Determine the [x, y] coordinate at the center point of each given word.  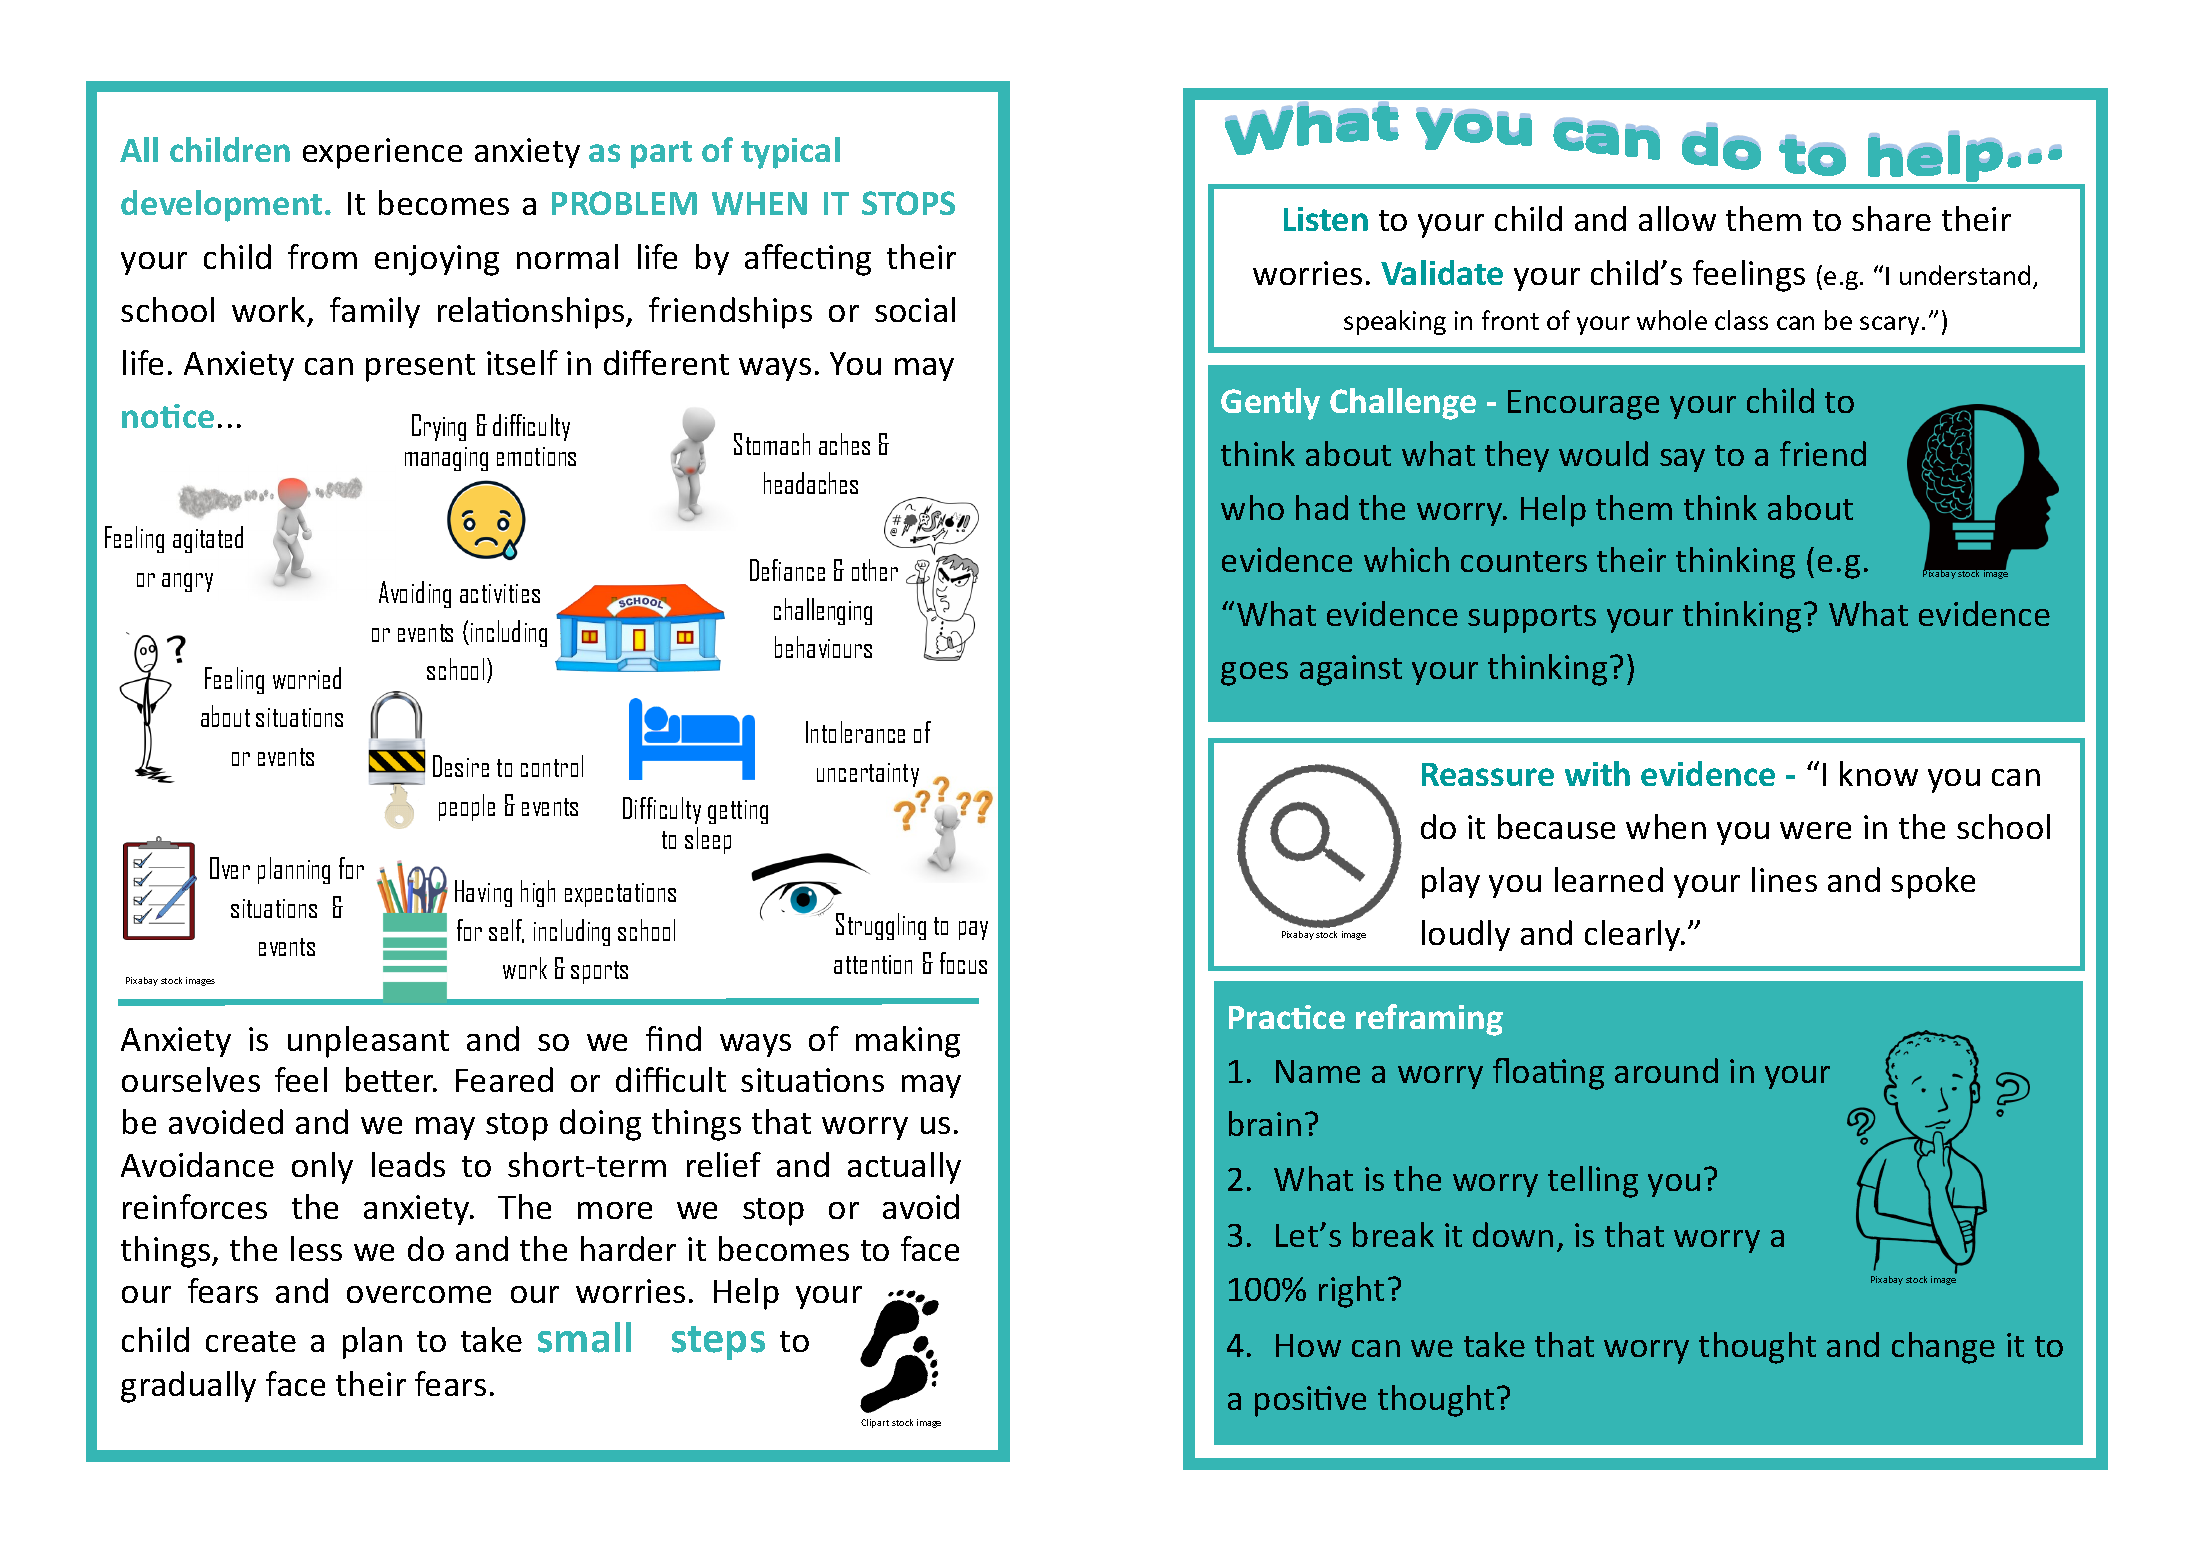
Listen [1326, 219]
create [251, 1341]
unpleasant [368, 1042]
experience [382, 153]
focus [963, 963]
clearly [1634, 935]
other [875, 570]
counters [1524, 561]
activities [500, 593]
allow [1677, 218]
